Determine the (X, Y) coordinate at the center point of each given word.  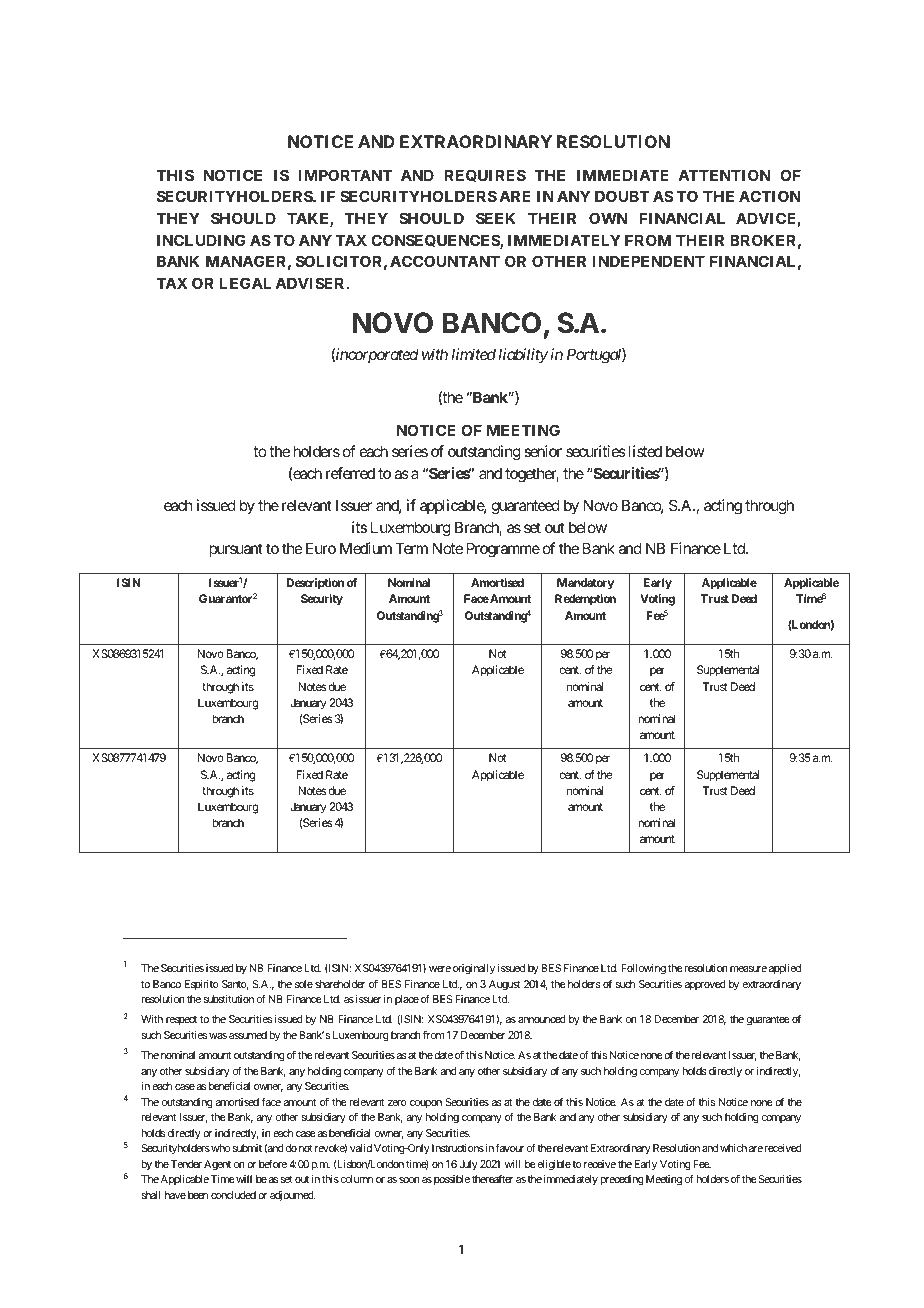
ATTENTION (724, 175)
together (532, 475)
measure (748, 969)
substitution (229, 999)
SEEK (495, 218)
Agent (217, 1165)
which (733, 1148)
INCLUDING (201, 240)
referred (350, 473)
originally (474, 969)
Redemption (585, 600)
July (468, 1165)
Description (315, 584)
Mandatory (585, 584)
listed (645, 451)
